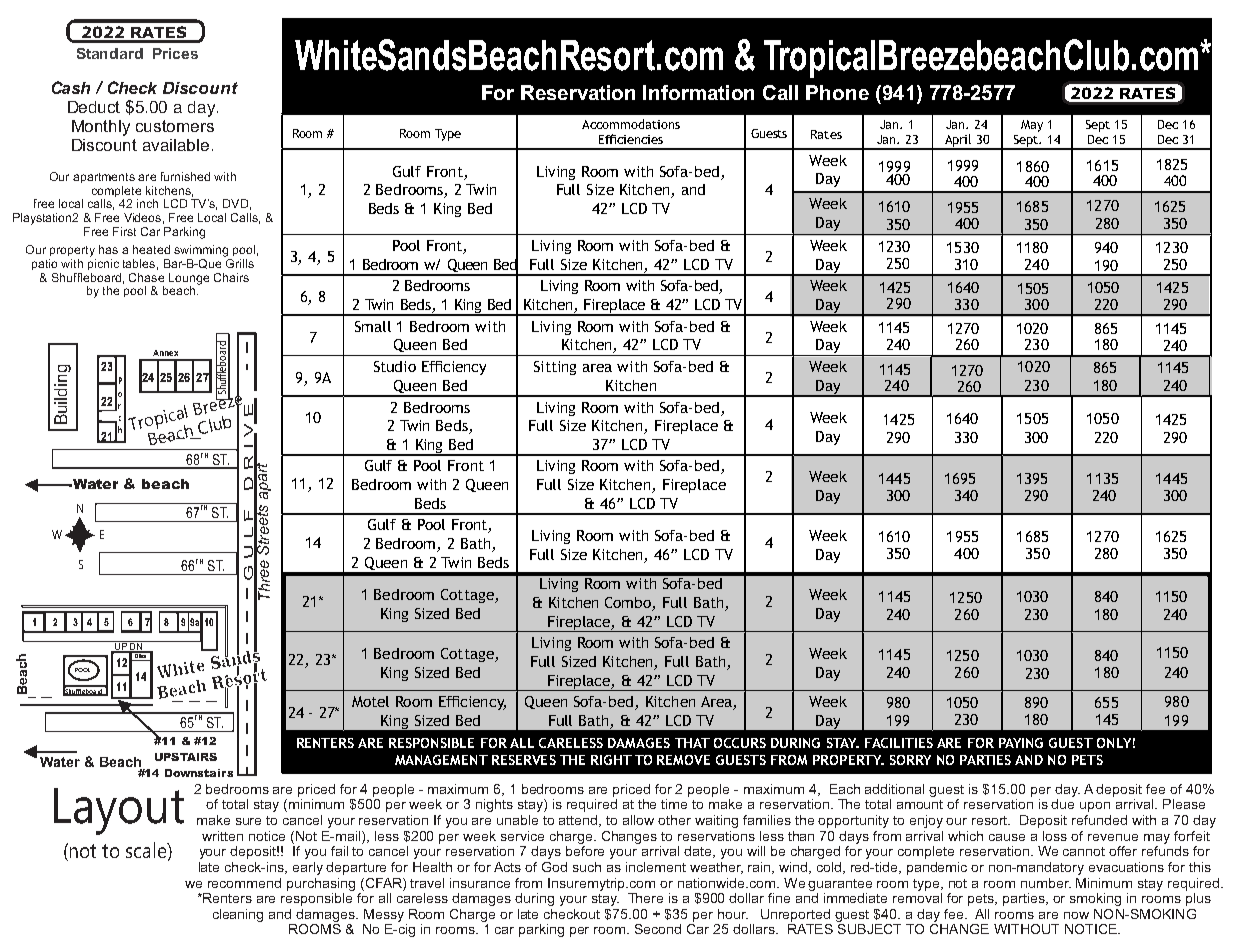  I want to click on April, so click(958, 141).
